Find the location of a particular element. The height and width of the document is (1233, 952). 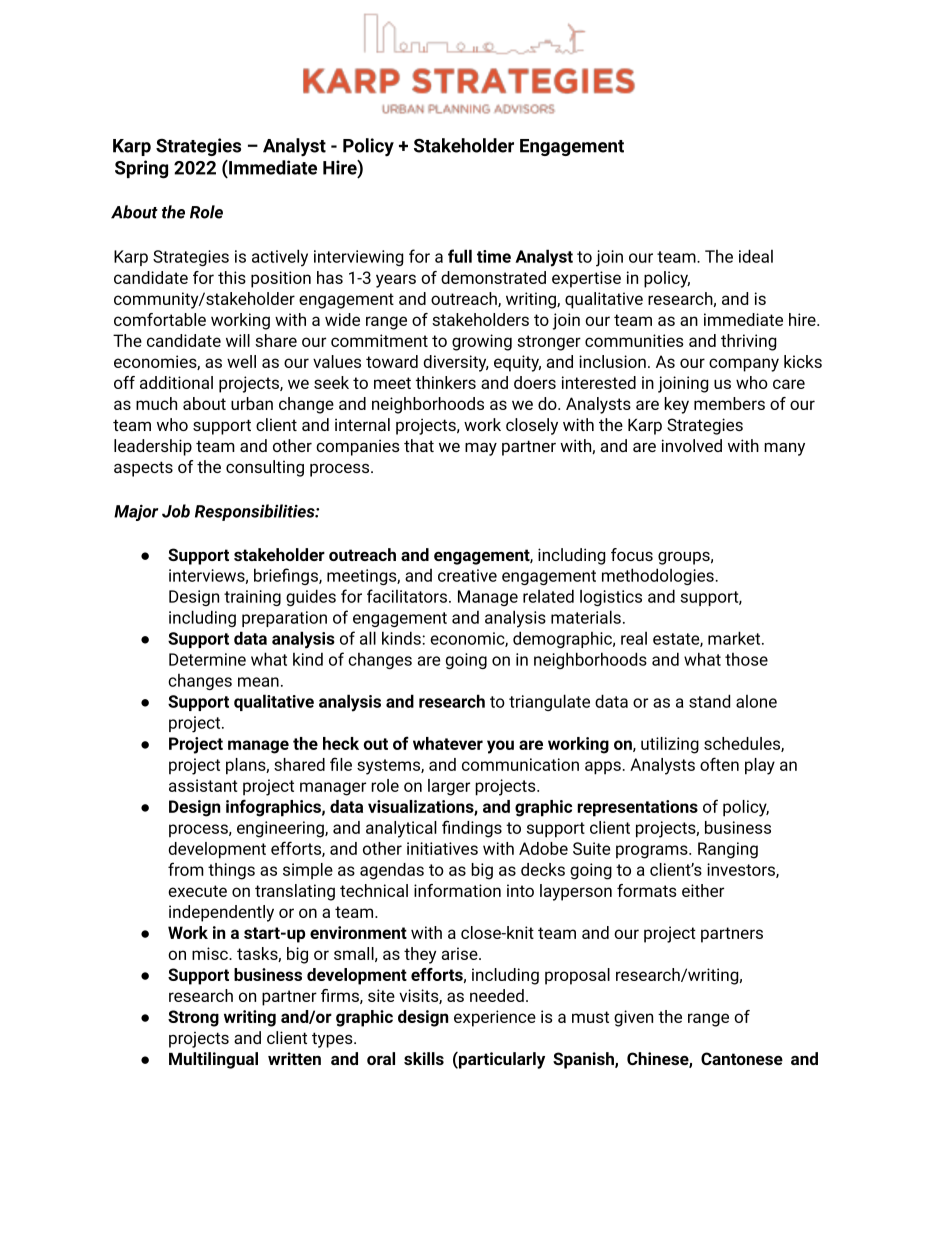

ideal is located at coordinates (756, 256).
